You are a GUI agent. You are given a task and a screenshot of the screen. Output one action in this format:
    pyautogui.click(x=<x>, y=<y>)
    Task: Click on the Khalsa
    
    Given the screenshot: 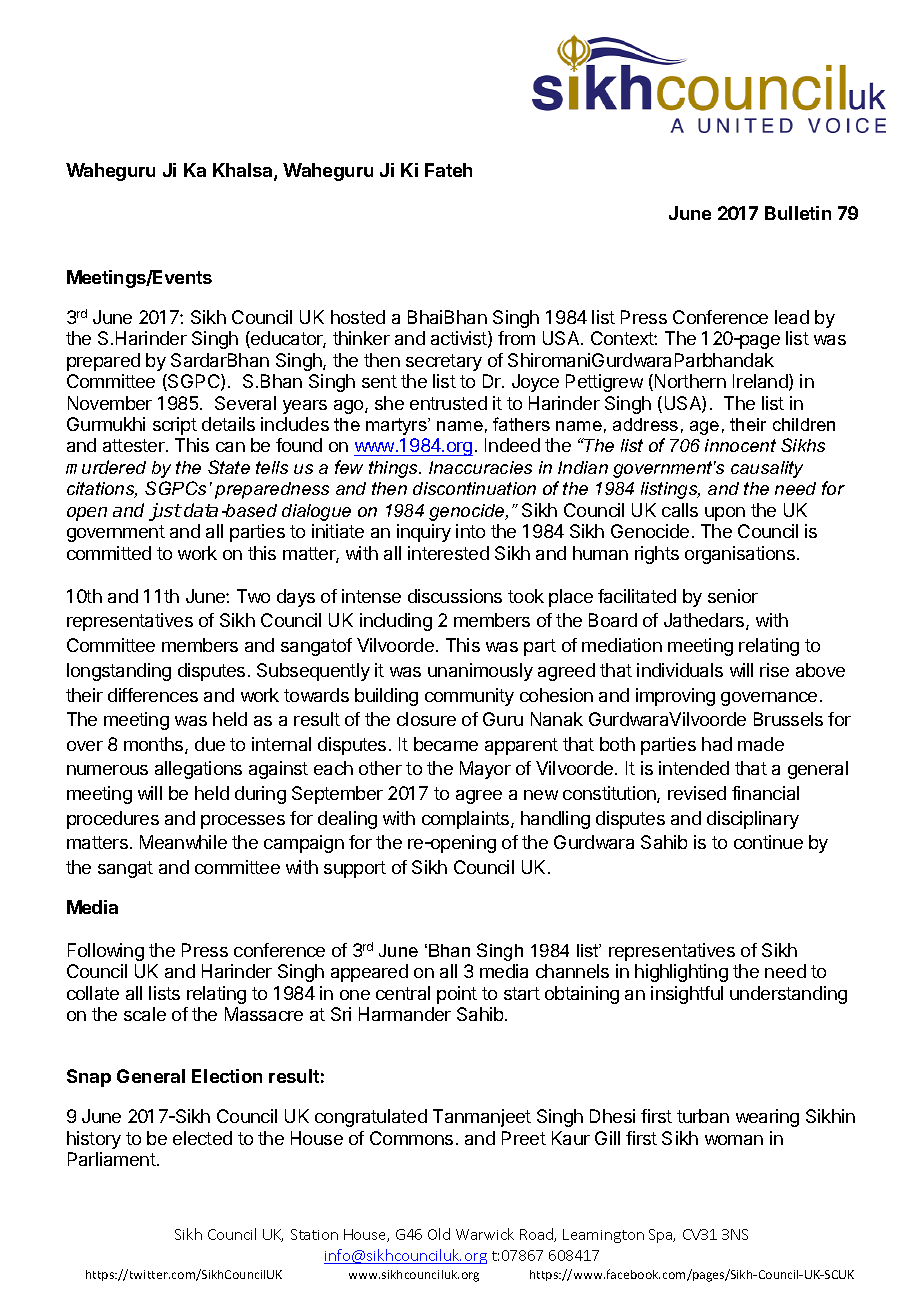 What is the action you would take?
    pyautogui.click(x=244, y=171)
